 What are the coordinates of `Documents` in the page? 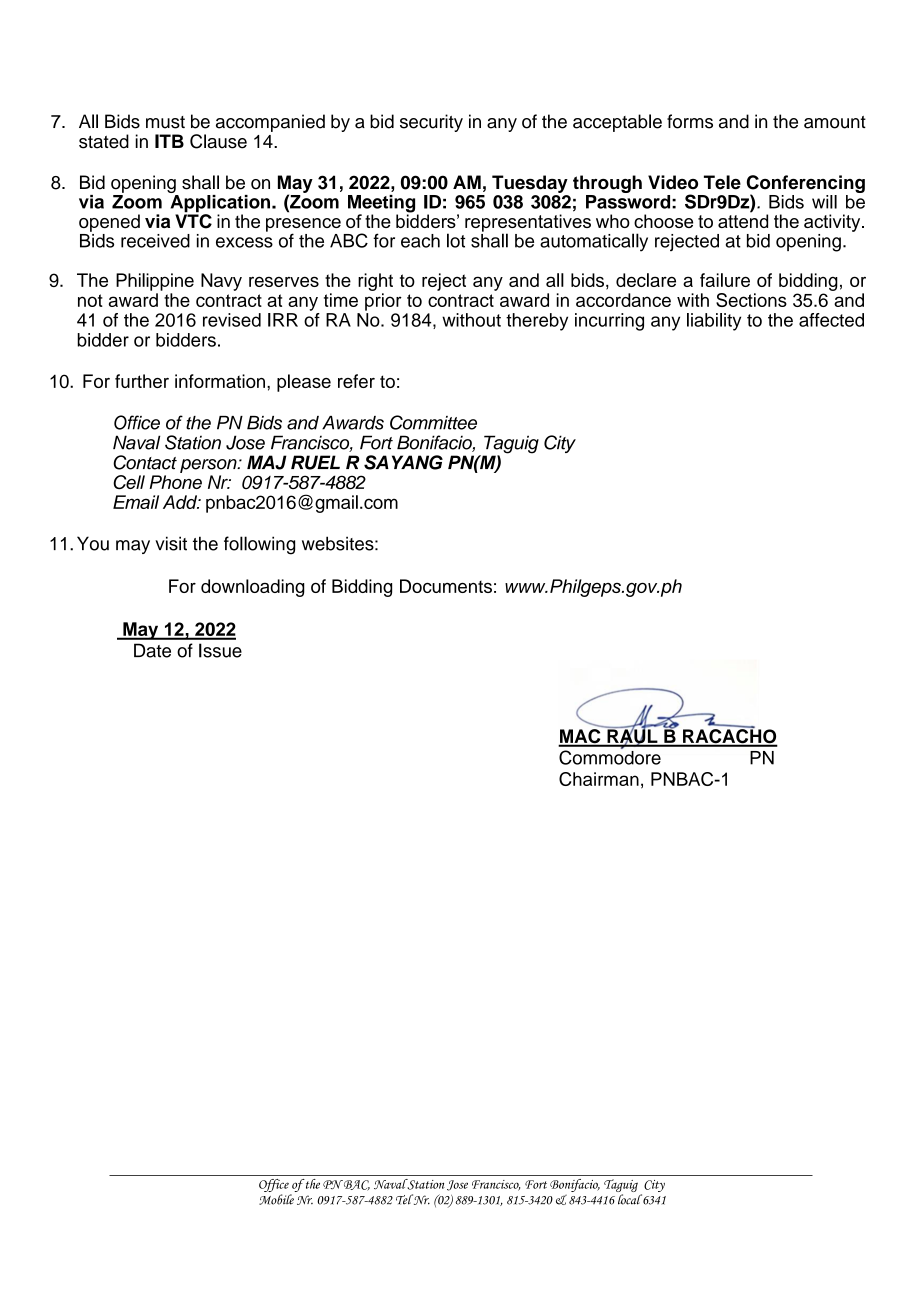 It's located at (446, 586).
